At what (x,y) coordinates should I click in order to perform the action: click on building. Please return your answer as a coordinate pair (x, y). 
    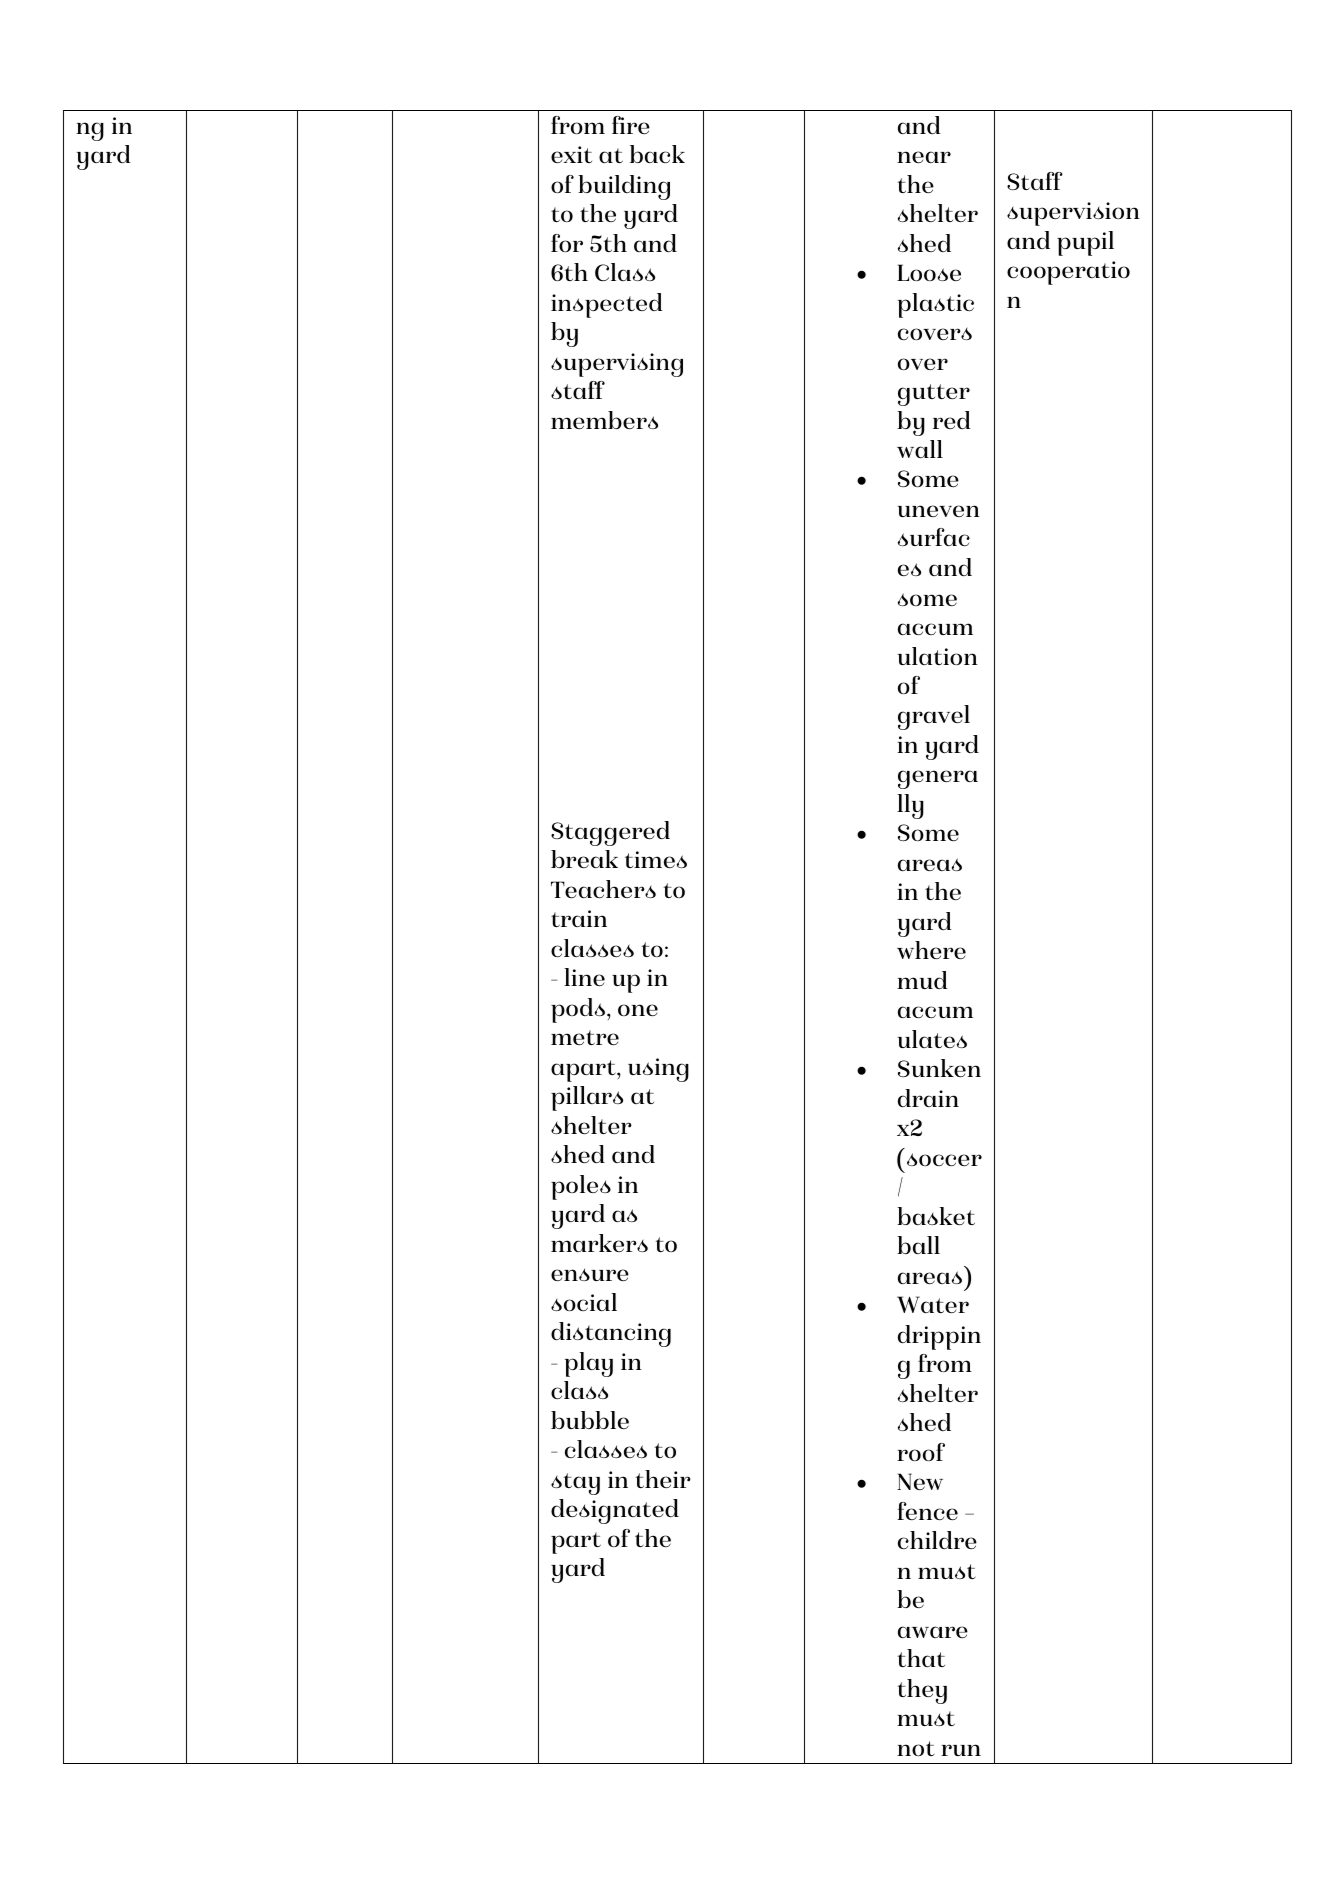
    Looking at the image, I should click on (624, 187).
